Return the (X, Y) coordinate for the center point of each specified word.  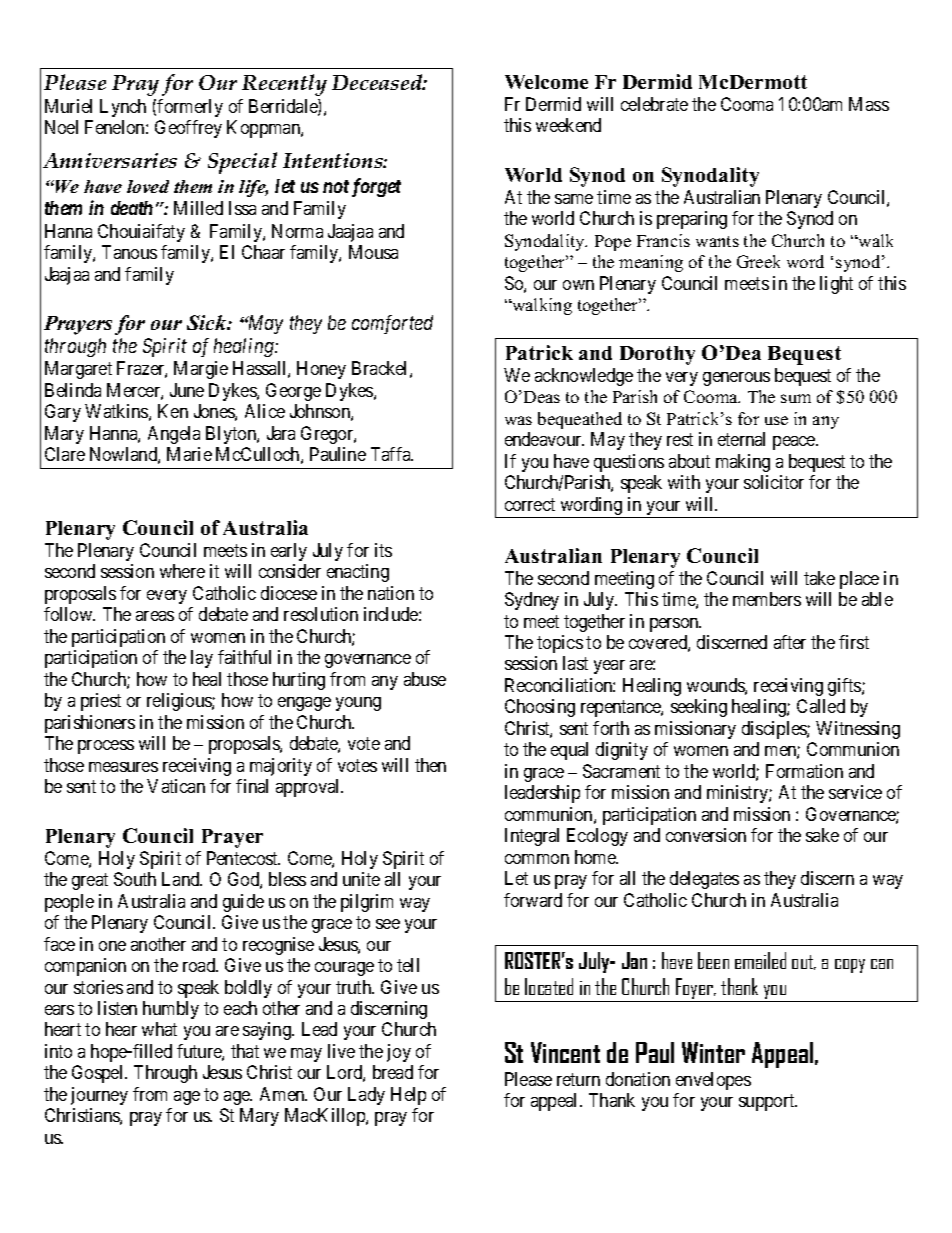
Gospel (99, 1074)
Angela (174, 435)
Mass (869, 104)
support (768, 1102)
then (430, 765)
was (518, 420)
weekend (568, 125)
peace (795, 443)
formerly (190, 108)
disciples (775, 730)
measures (123, 767)
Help (408, 1096)
